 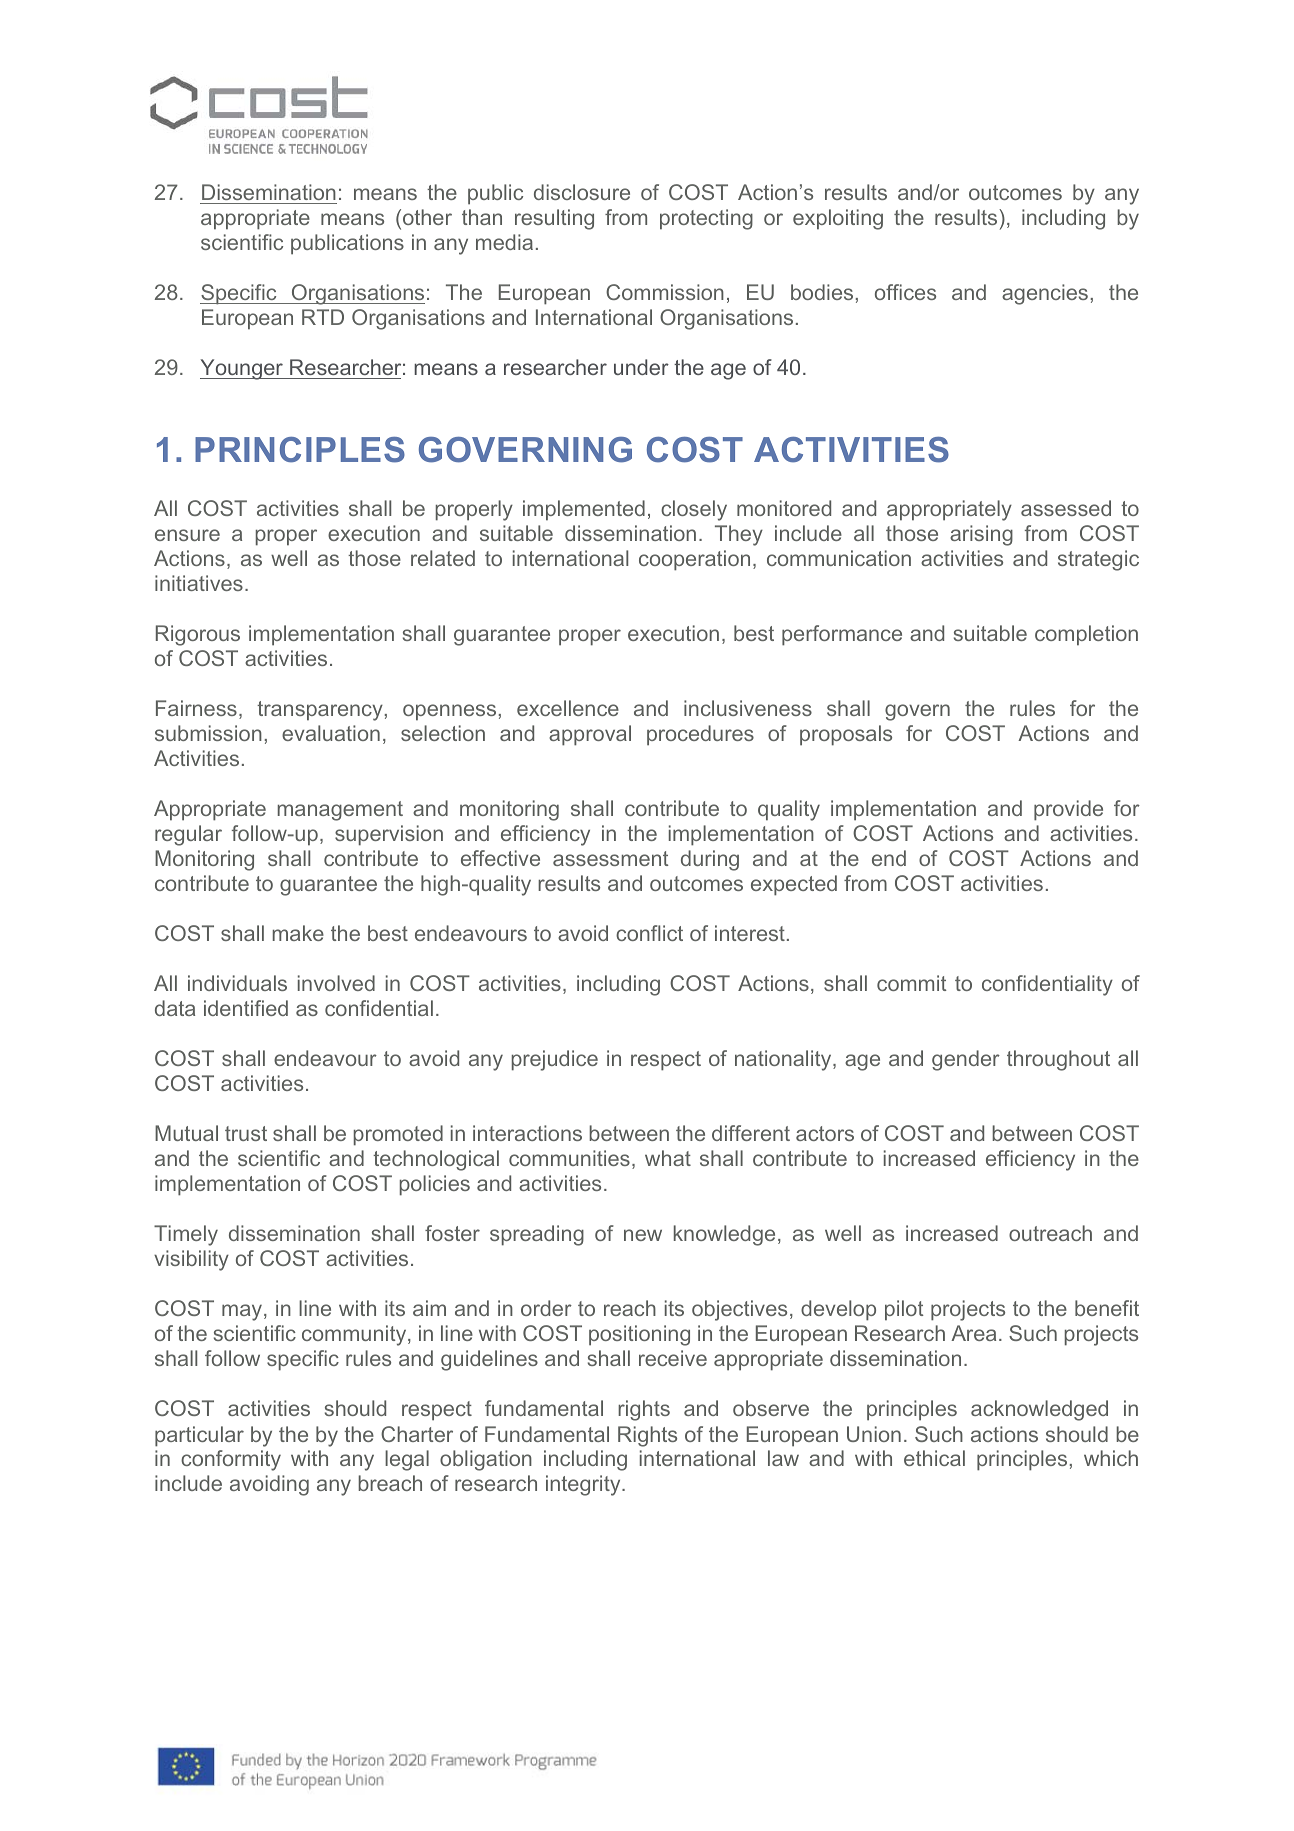 I want to click on agencies, so click(x=1045, y=294).
